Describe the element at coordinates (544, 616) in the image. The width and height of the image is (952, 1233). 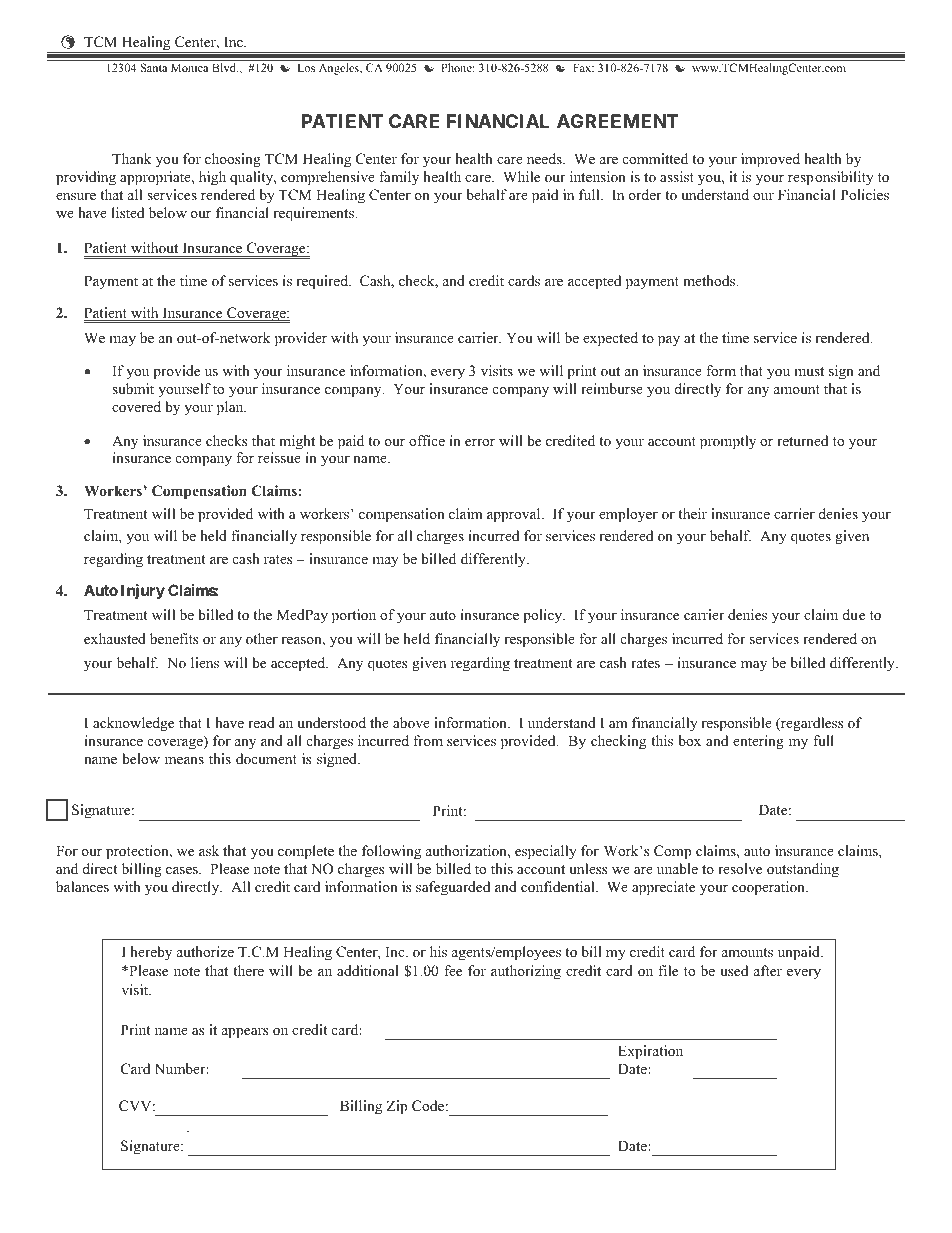
I see `policy` at that location.
